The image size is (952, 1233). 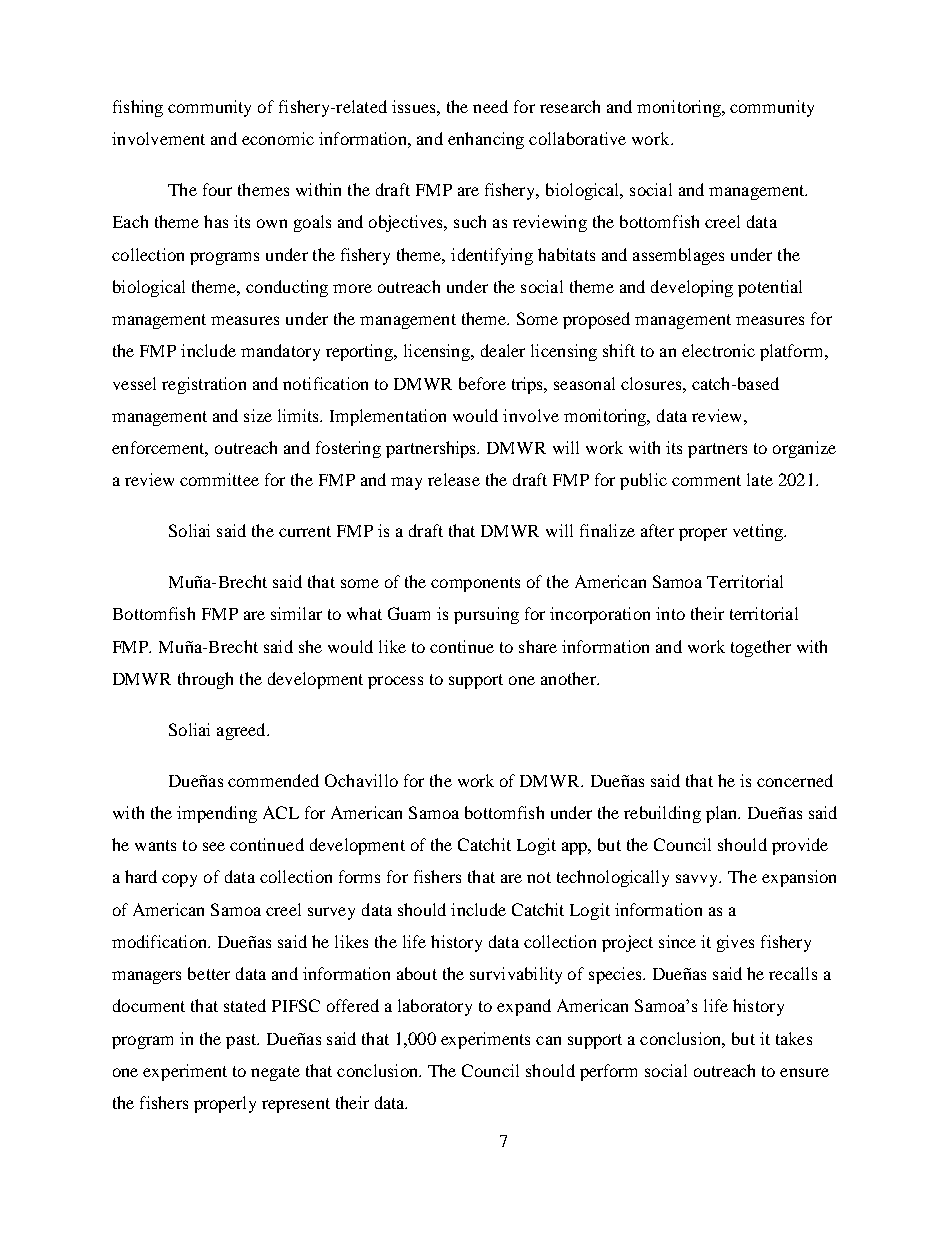 I want to click on enhancing, so click(x=486, y=140).
